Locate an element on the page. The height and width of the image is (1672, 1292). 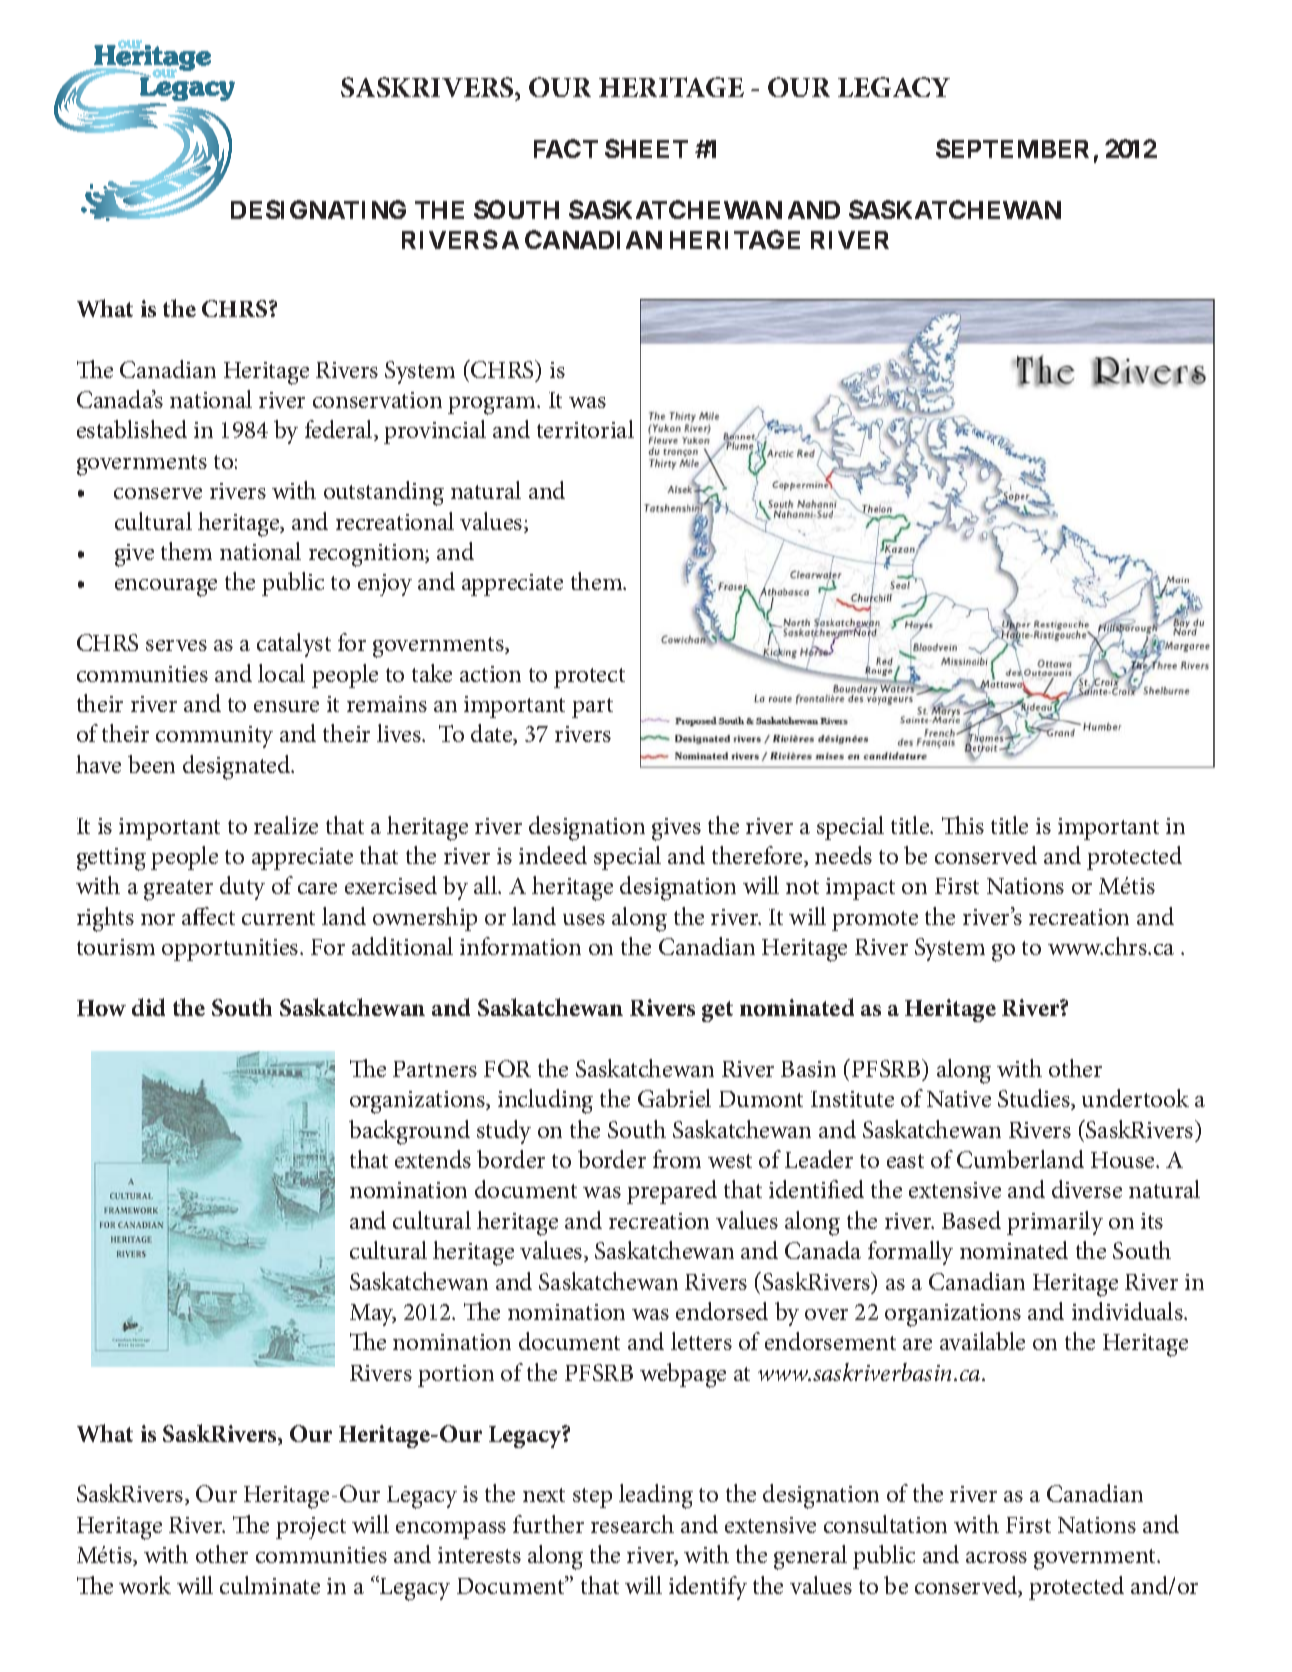
territorial is located at coordinates (585, 429).
